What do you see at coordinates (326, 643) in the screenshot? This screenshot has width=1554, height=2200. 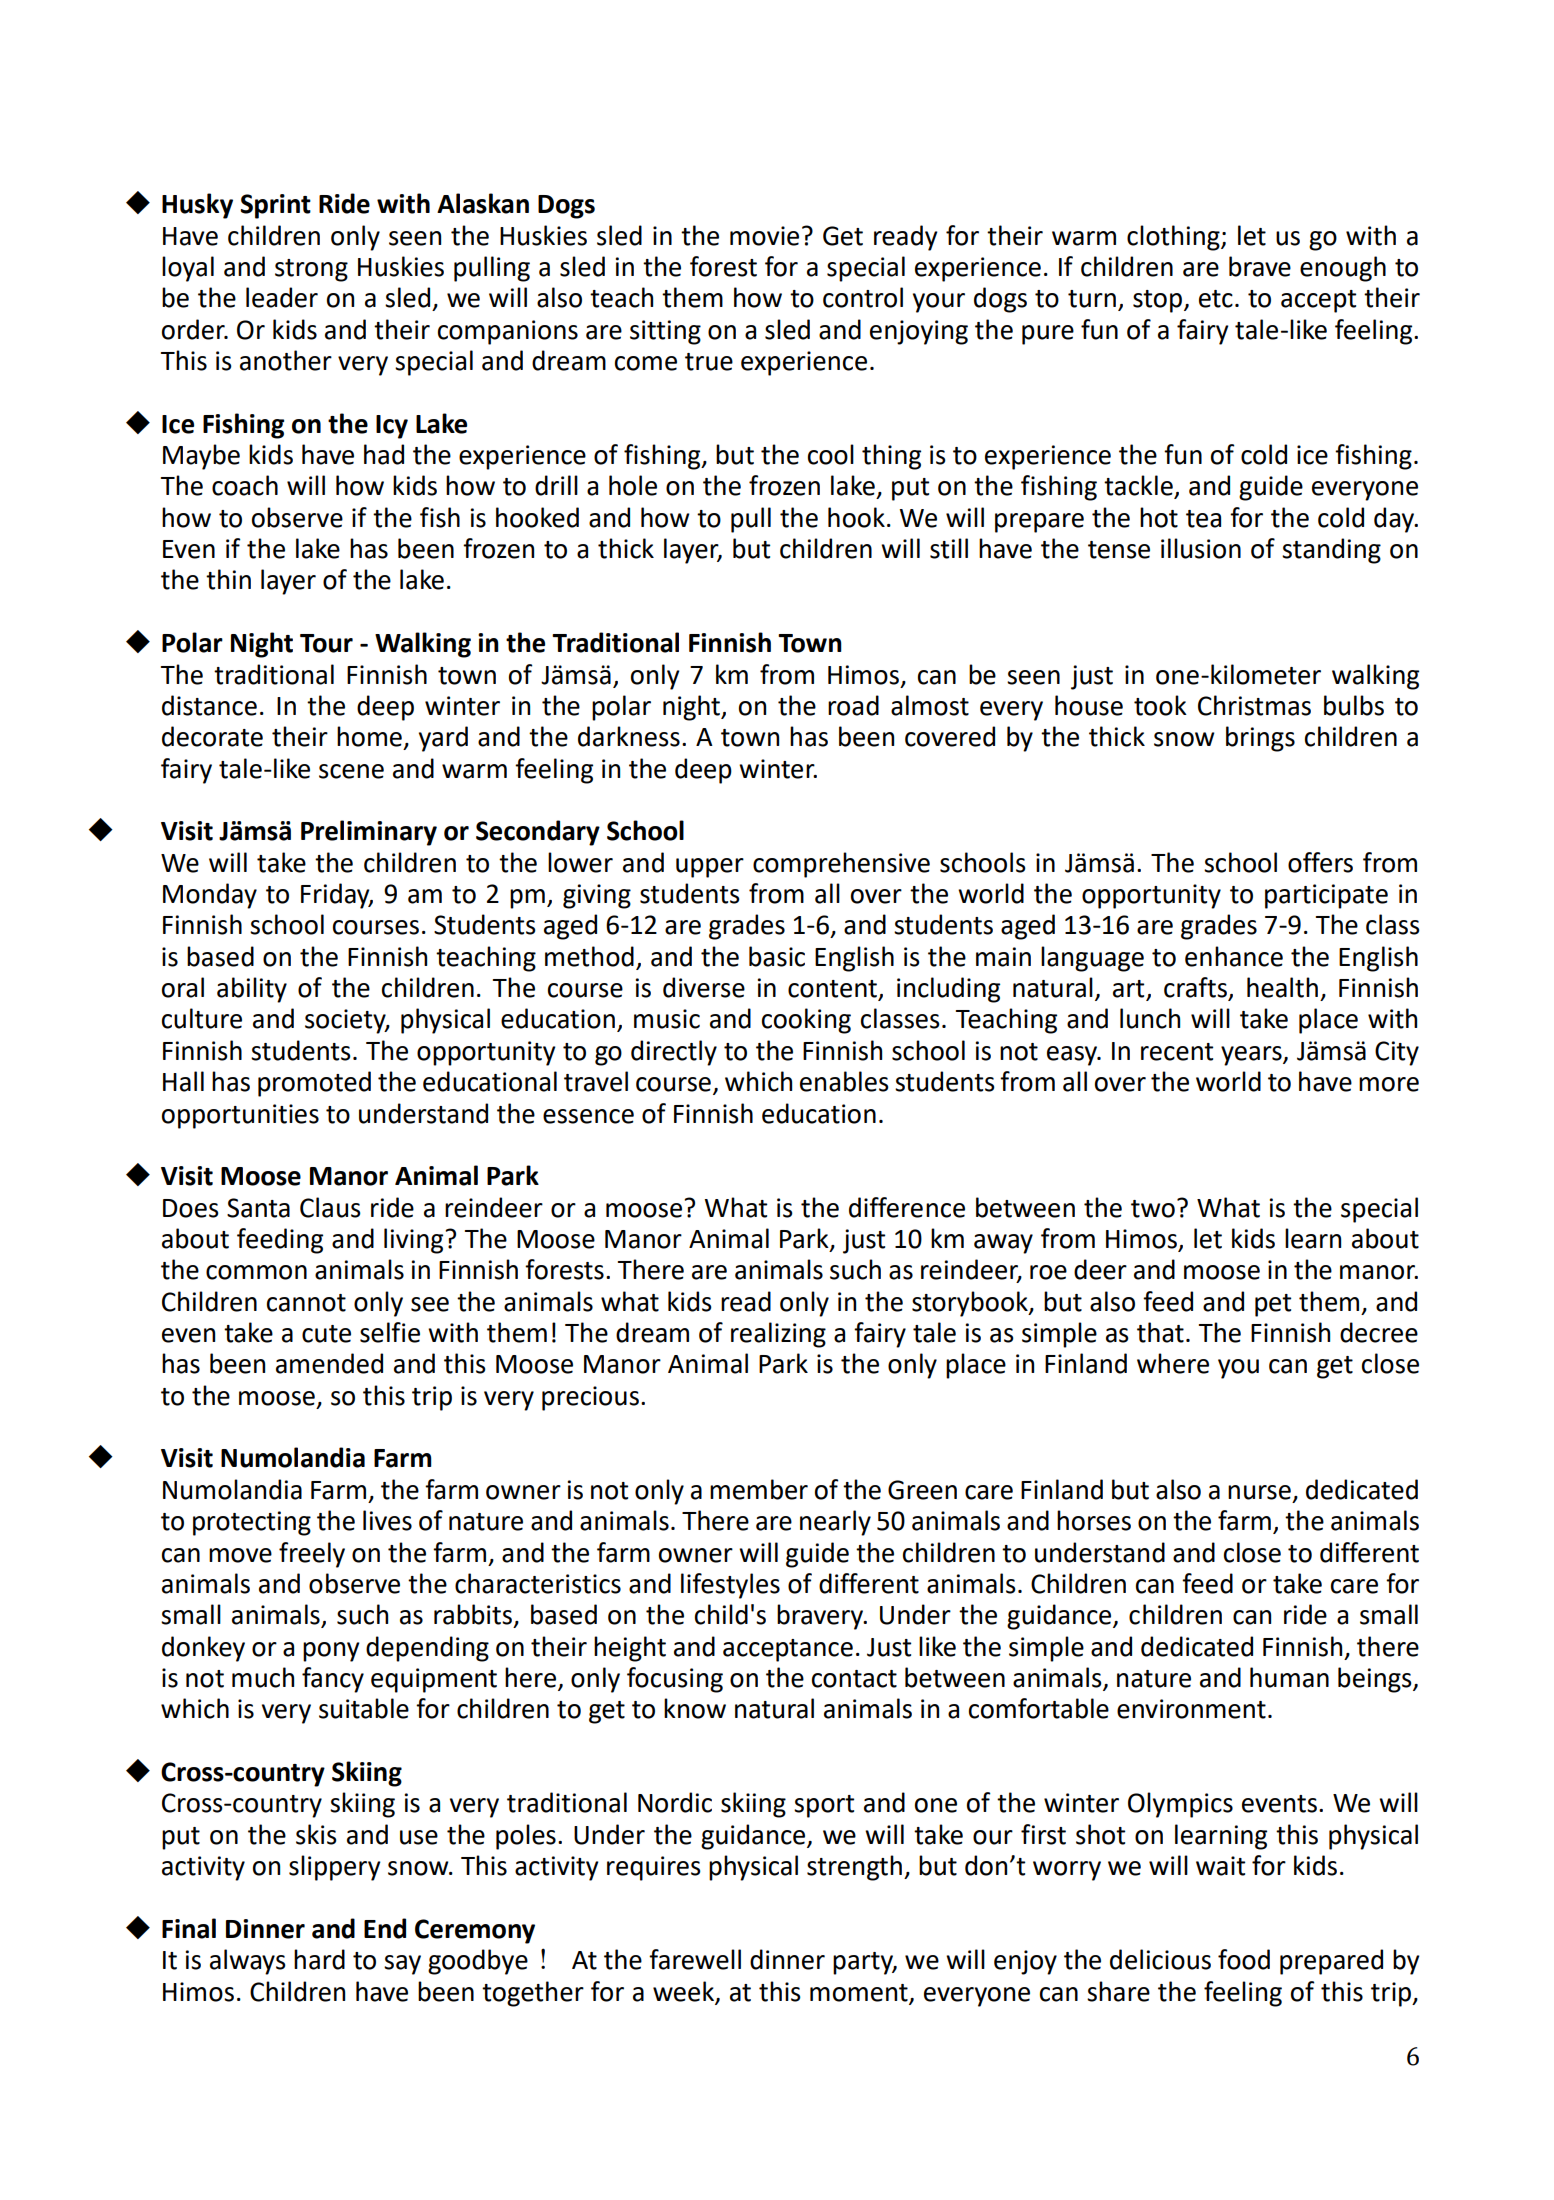 I see `Tour` at bounding box center [326, 643].
